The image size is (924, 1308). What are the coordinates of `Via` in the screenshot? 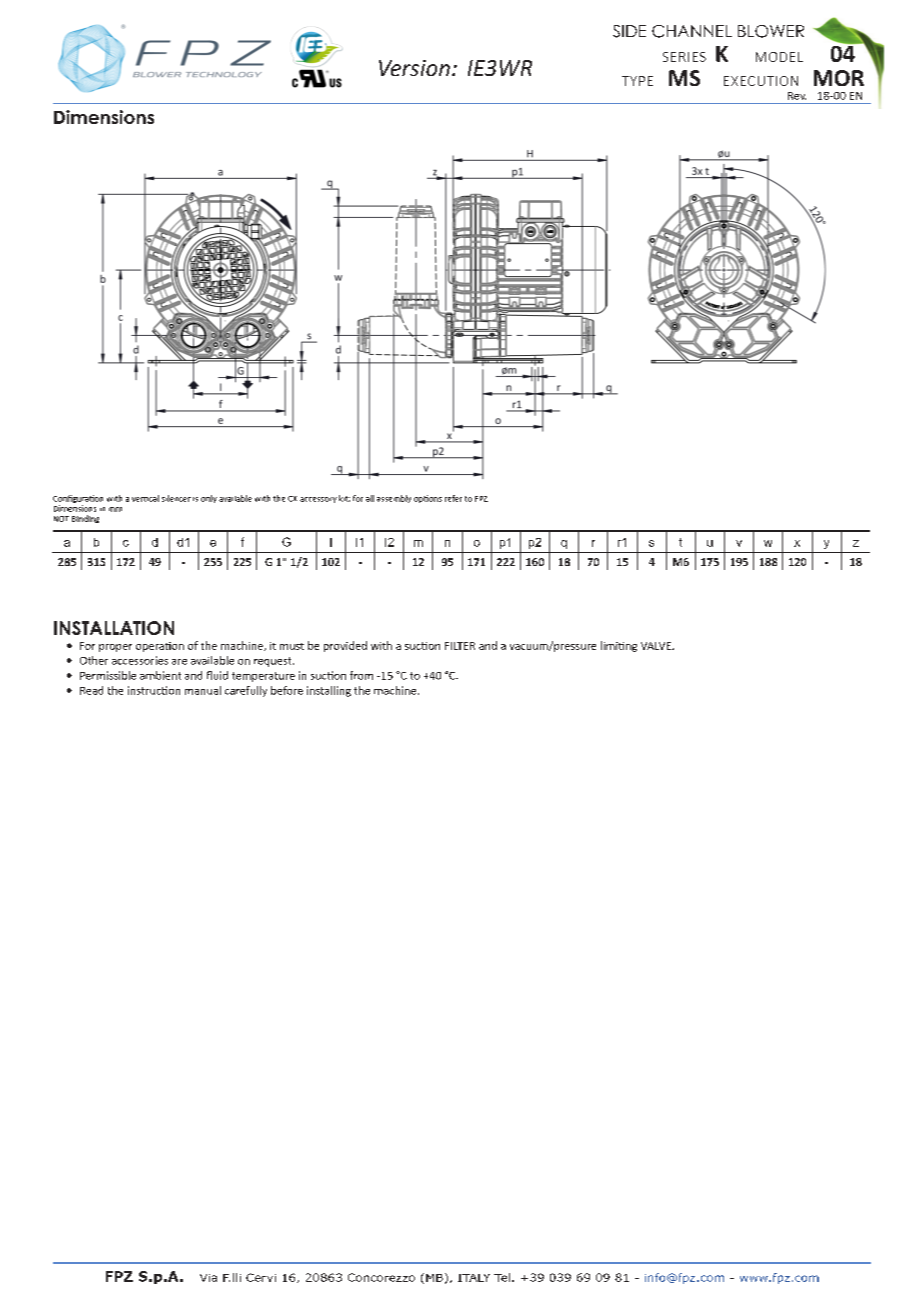 It's located at (208, 1278).
